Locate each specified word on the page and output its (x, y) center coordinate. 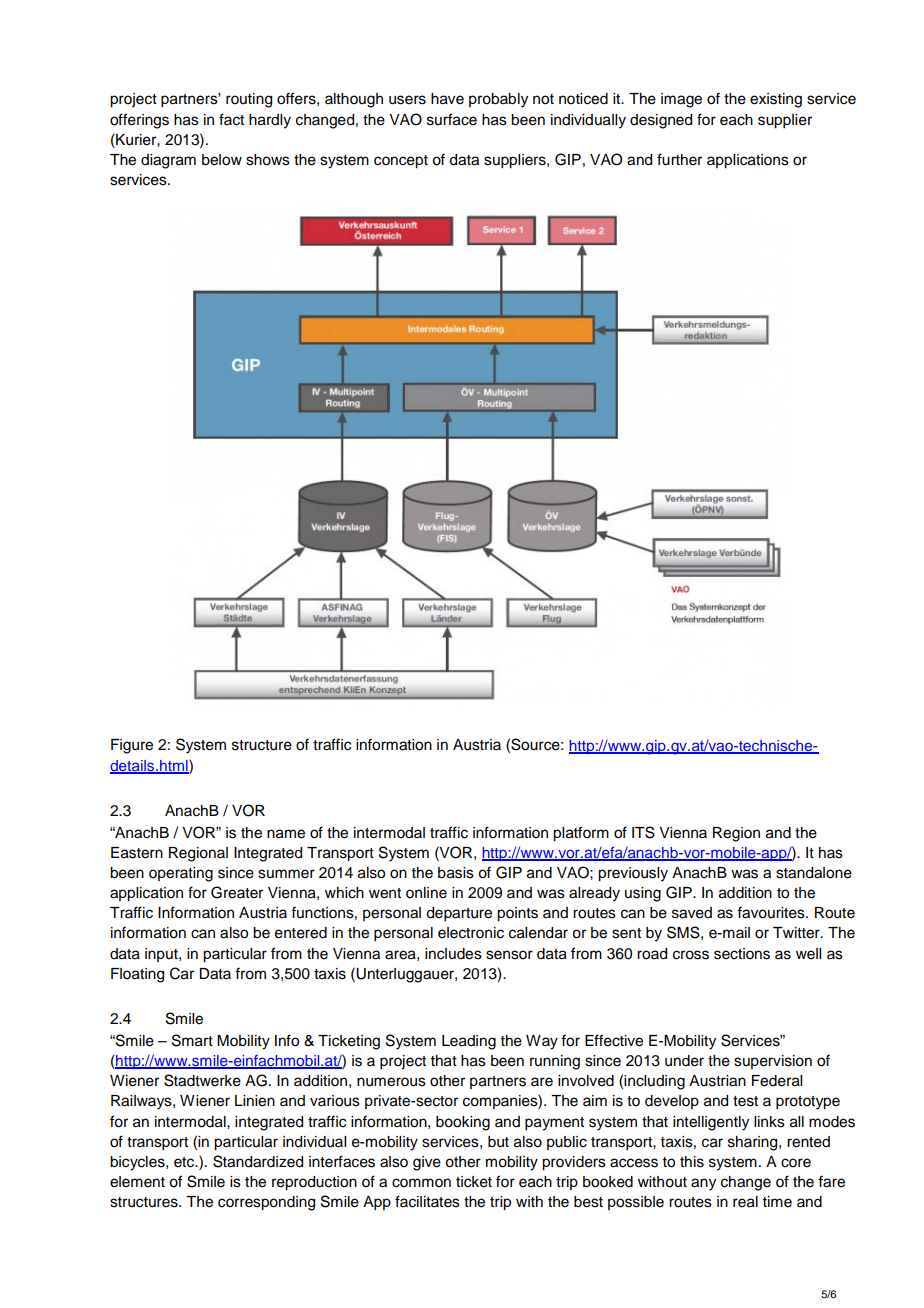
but (498, 1142)
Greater (237, 892)
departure (459, 914)
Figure (132, 746)
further (679, 159)
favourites (772, 912)
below (222, 160)
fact (231, 119)
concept (401, 162)
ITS (643, 832)
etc (185, 1162)
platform (581, 834)
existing (776, 100)
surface (452, 119)
